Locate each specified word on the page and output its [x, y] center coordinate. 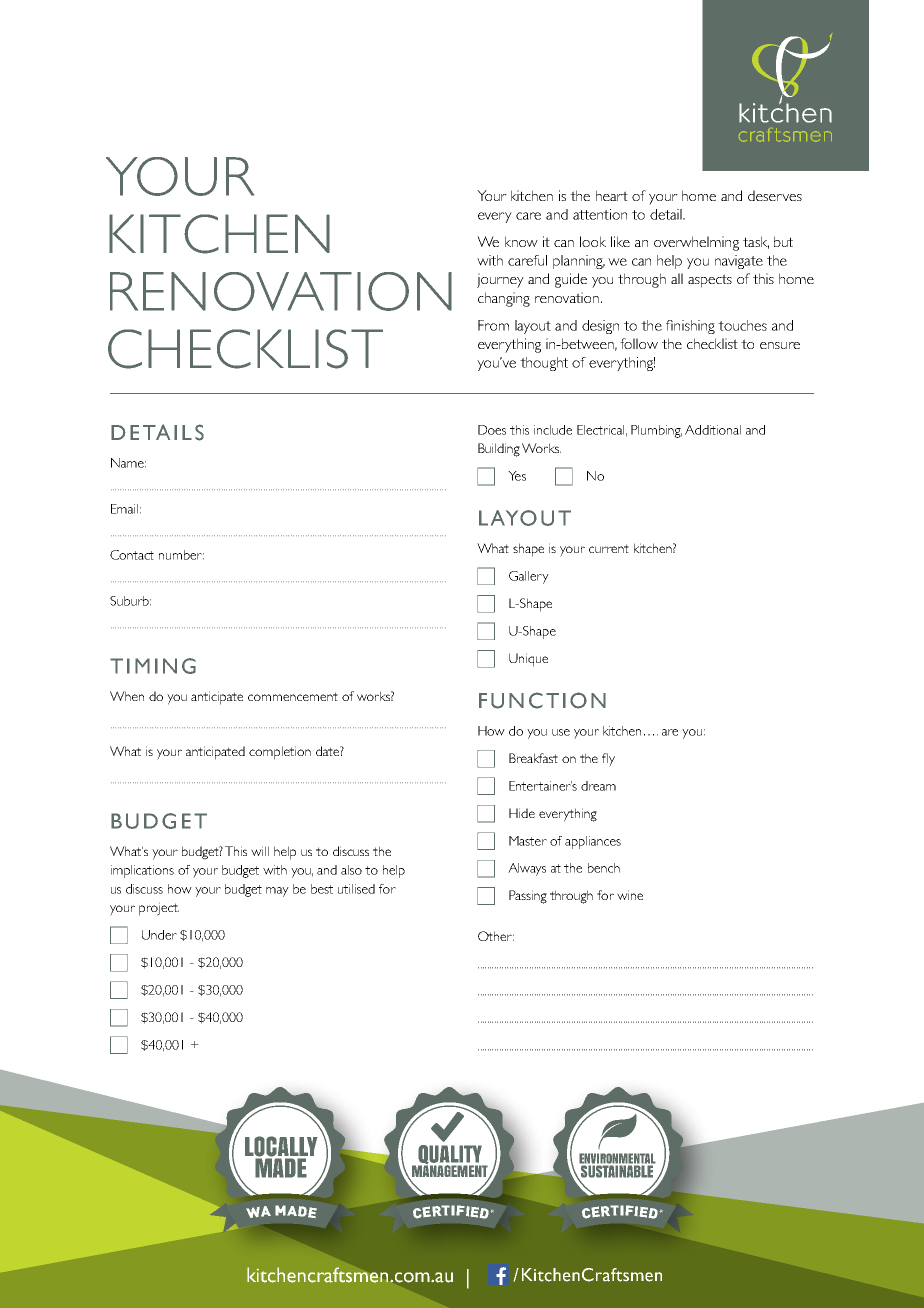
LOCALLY [281, 1146]
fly [608, 760]
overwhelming [696, 243]
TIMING [153, 666]
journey [500, 280]
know [521, 241]
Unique [528, 660]
